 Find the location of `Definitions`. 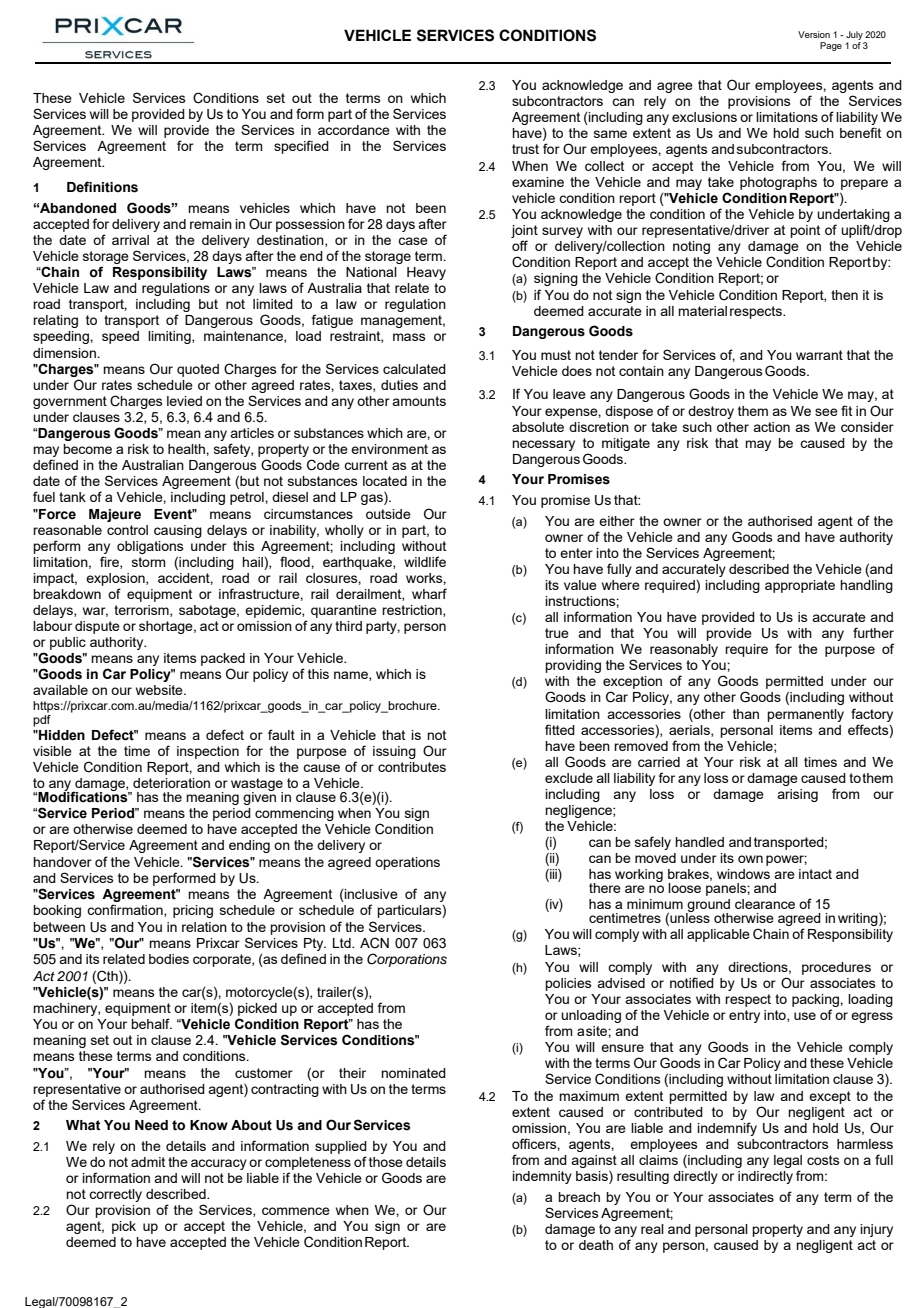

Definitions is located at coordinates (102, 187).
